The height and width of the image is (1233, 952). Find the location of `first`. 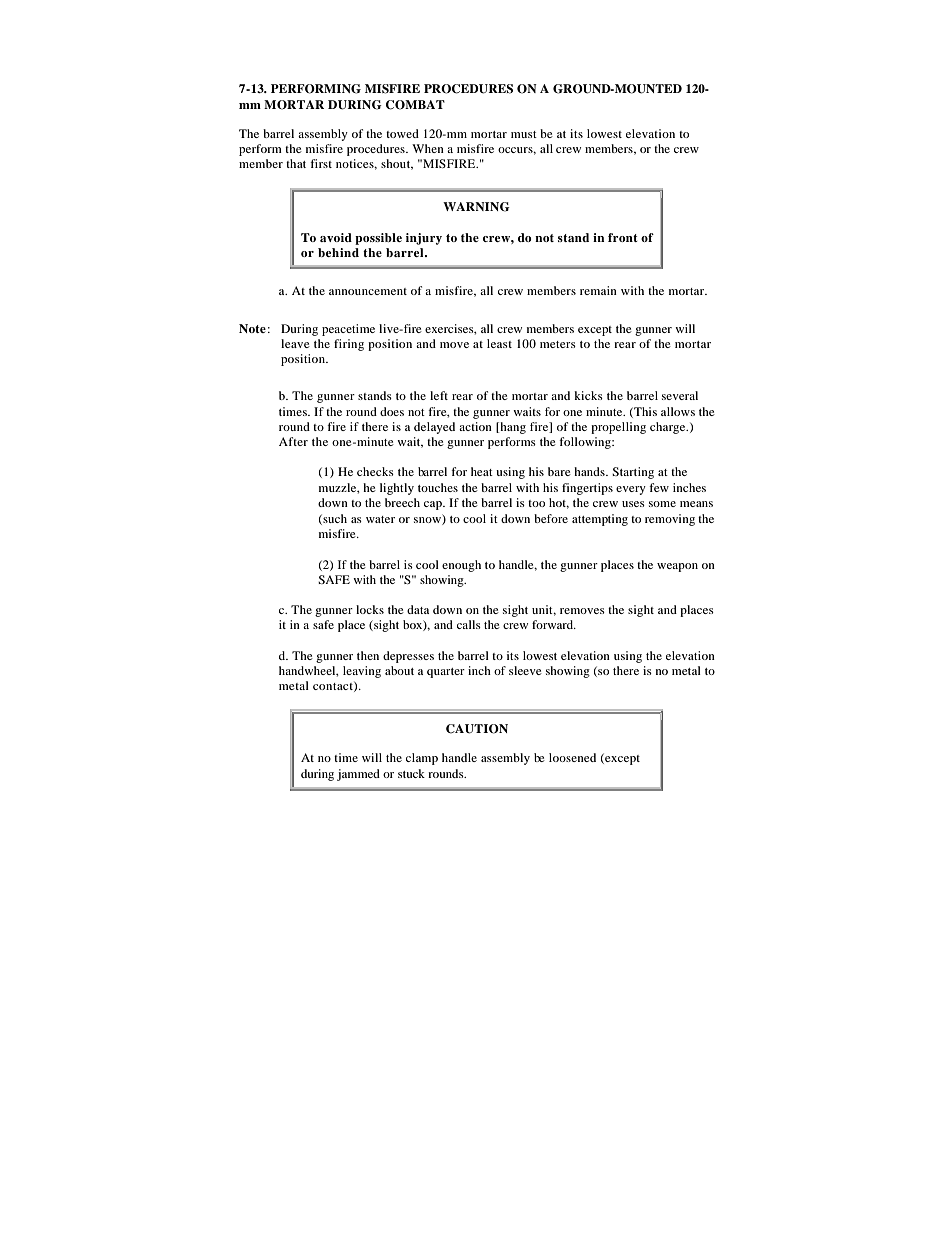

first is located at coordinates (321, 163).
